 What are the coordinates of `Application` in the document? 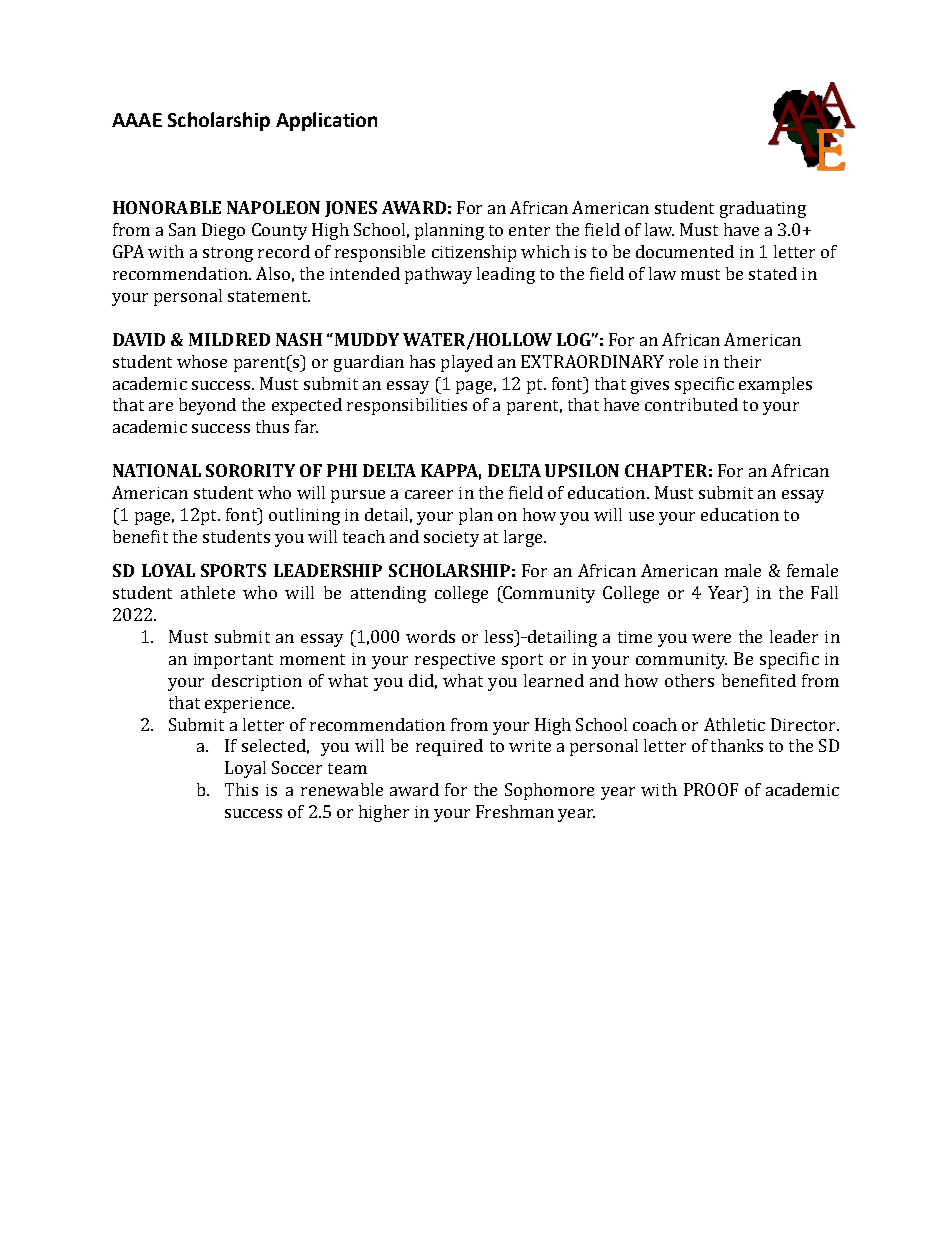 It's located at (326, 121).
